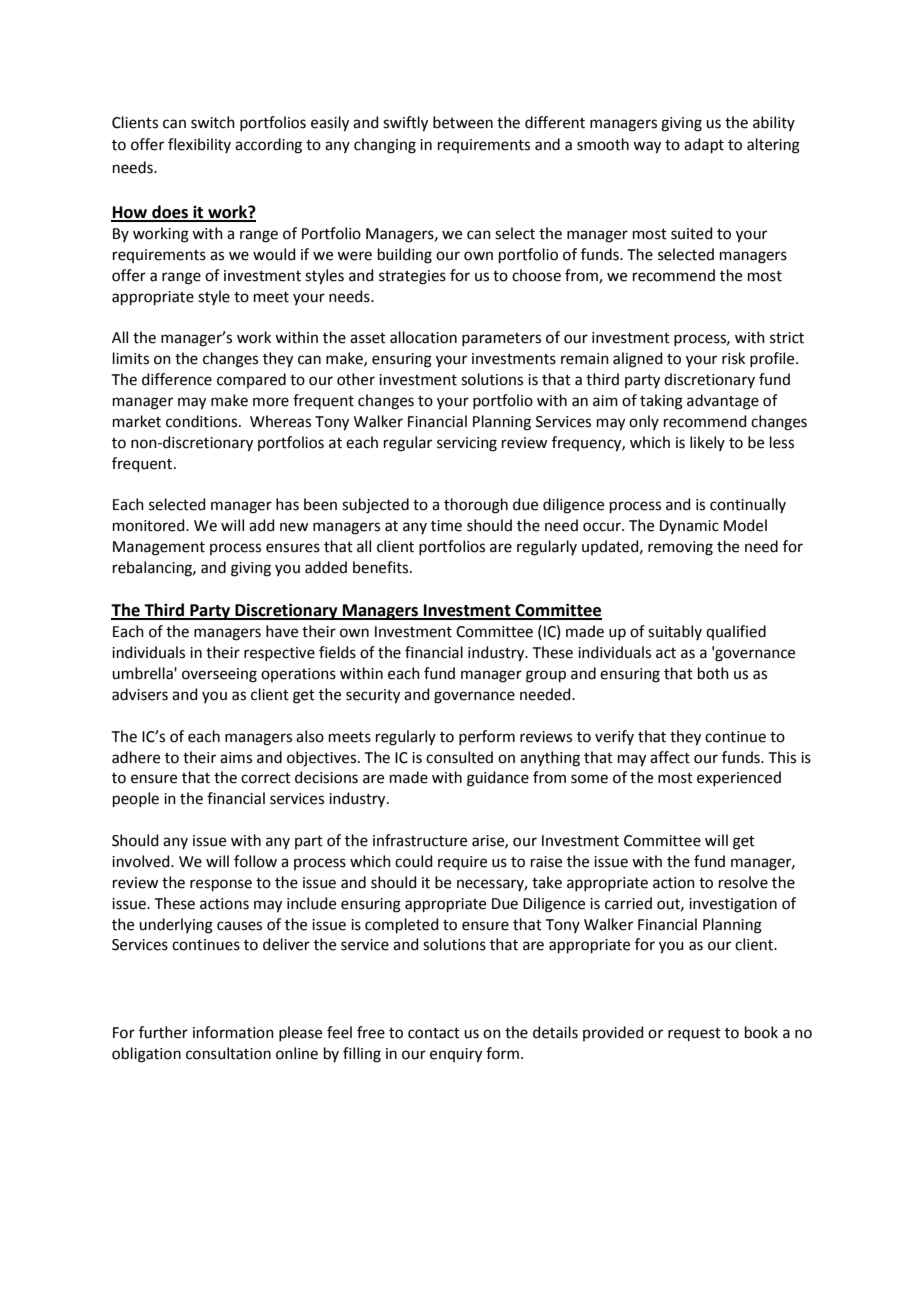 The height and width of the page is (1308, 924). What do you see at coordinates (177, 379) in the page?
I see `difference` at bounding box center [177, 379].
